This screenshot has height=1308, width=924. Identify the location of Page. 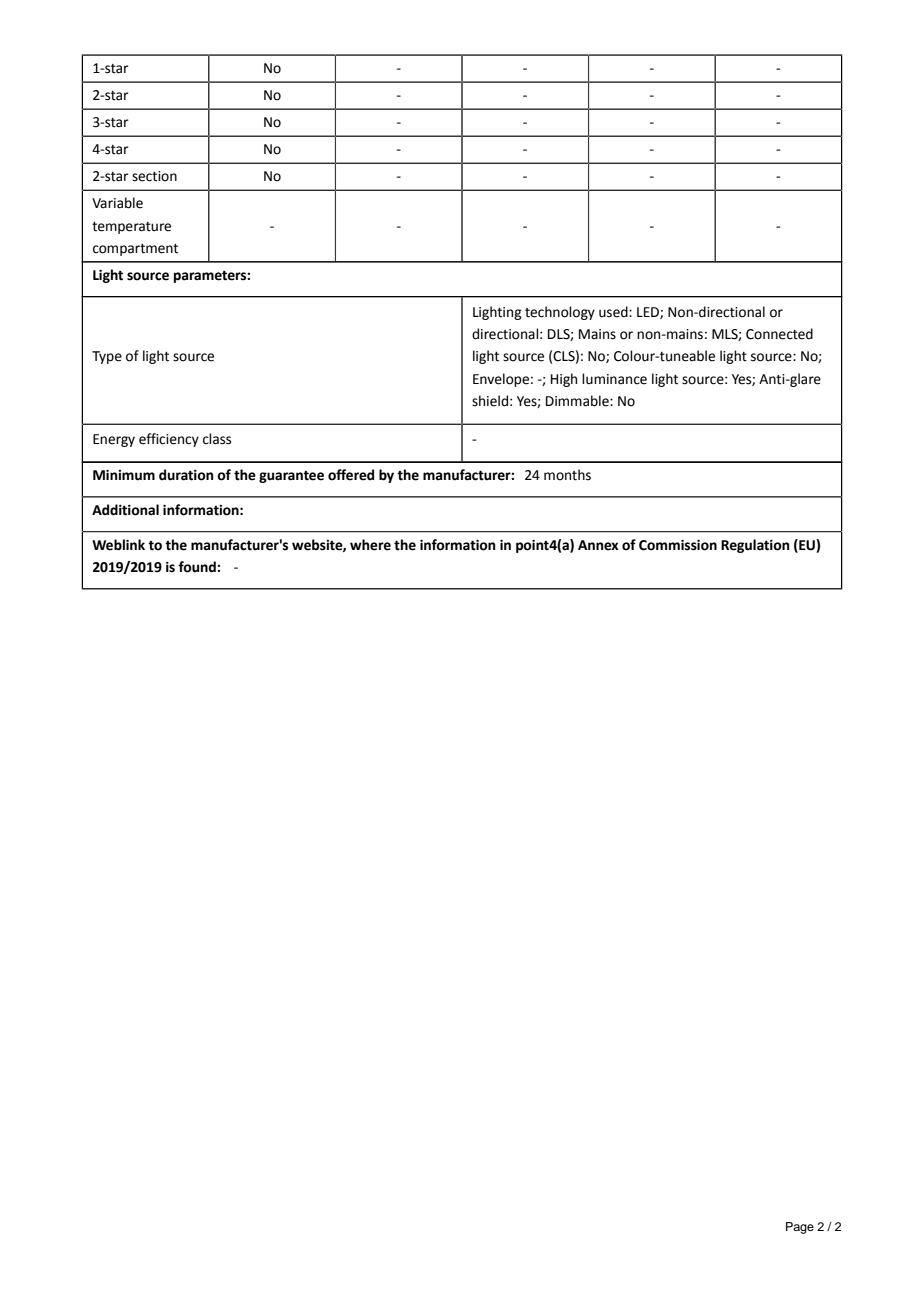
(800, 1228).
